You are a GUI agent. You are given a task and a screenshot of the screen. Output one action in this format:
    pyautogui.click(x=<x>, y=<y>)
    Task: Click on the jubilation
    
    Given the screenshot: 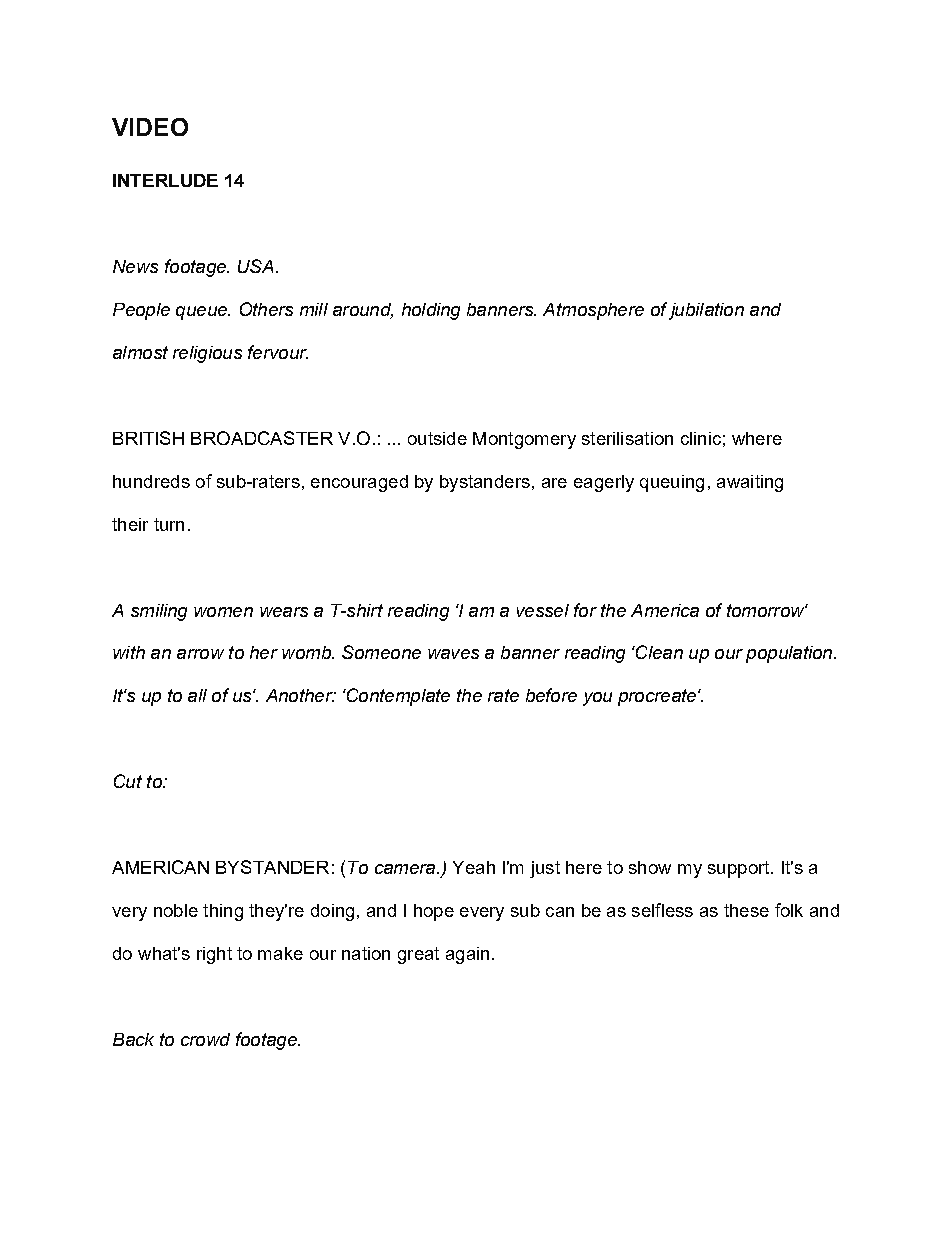 What is the action you would take?
    pyautogui.click(x=706, y=311)
